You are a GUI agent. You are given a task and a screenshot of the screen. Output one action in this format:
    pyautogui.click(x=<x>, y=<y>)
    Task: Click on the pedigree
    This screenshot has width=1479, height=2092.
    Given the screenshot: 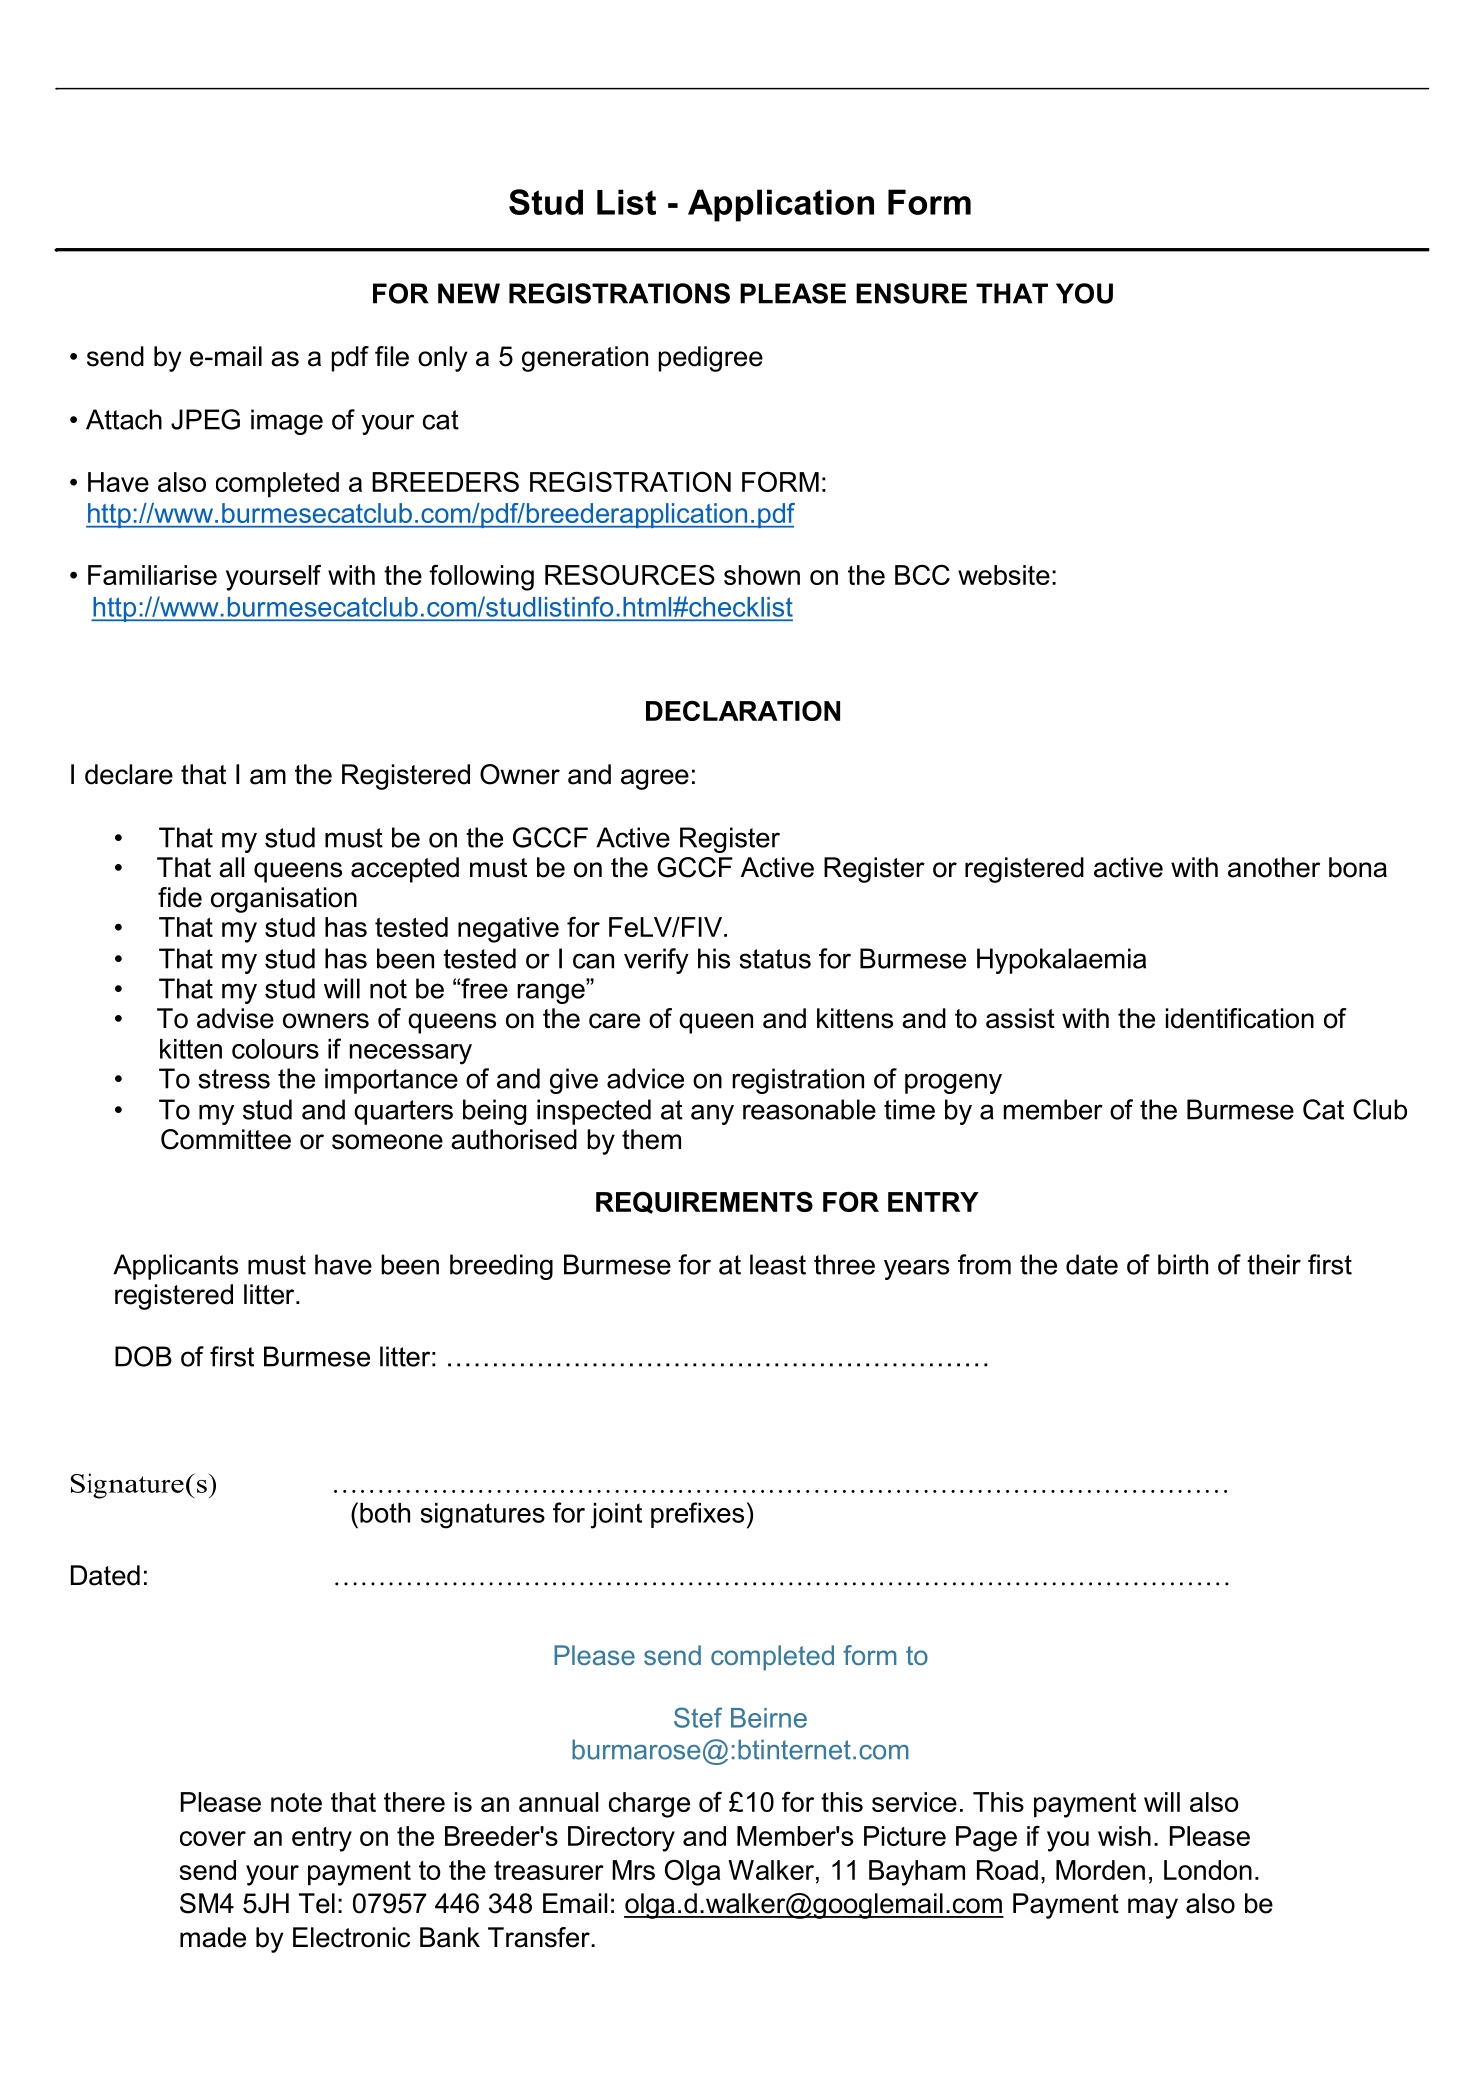 What is the action you would take?
    pyautogui.click(x=711, y=359)
